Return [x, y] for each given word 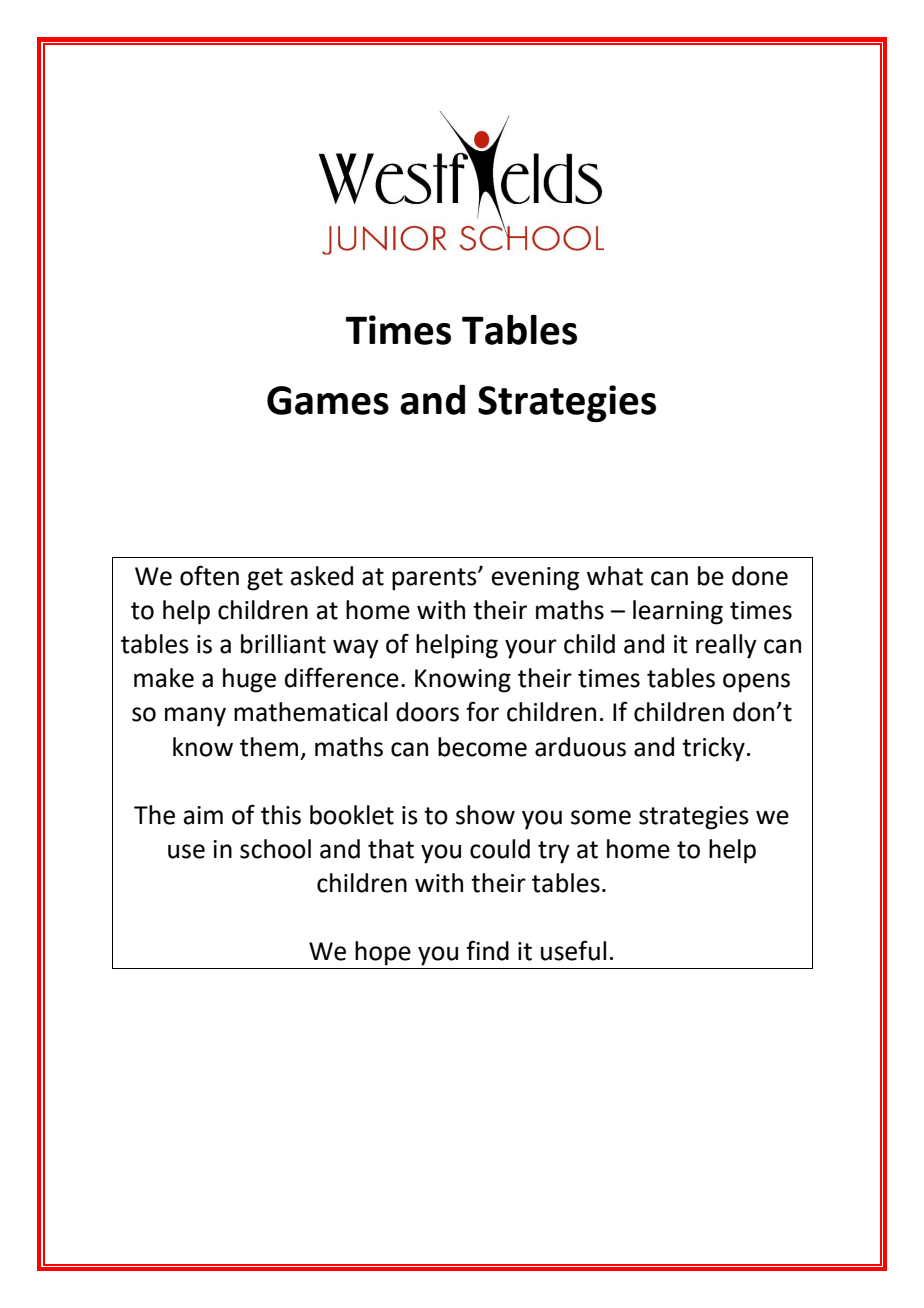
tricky [713, 749]
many [195, 717]
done [760, 576]
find [487, 950]
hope [383, 953]
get [265, 579]
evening [535, 579]
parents [435, 579]
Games [328, 400]
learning [678, 612]
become [482, 747]
